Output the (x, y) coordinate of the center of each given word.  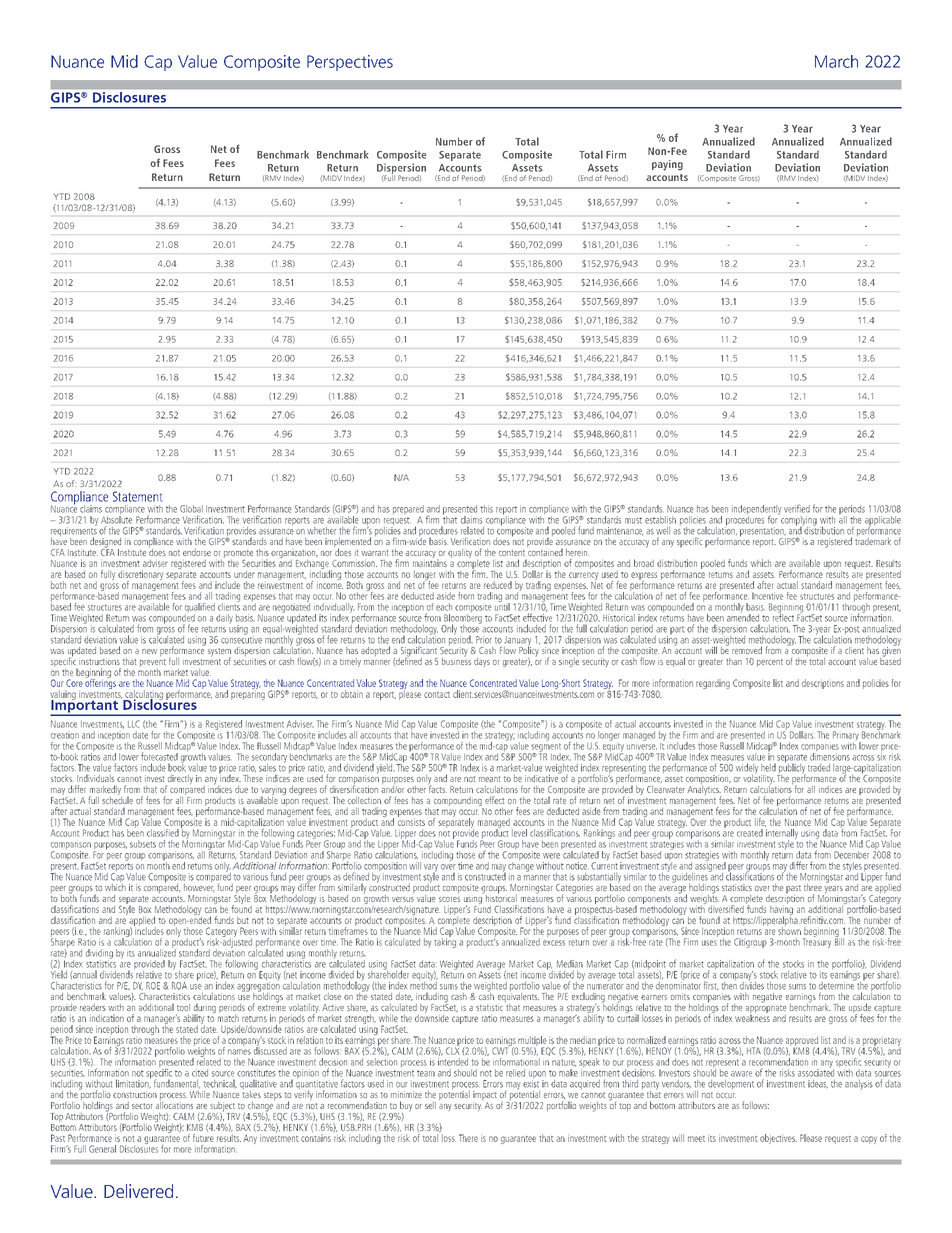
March (836, 61)
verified (797, 508)
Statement (137, 496)
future (203, 1138)
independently (757, 511)
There (468, 1138)
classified (163, 833)
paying (667, 165)
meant (489, 779)
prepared (408, 511)
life (760, 822)
